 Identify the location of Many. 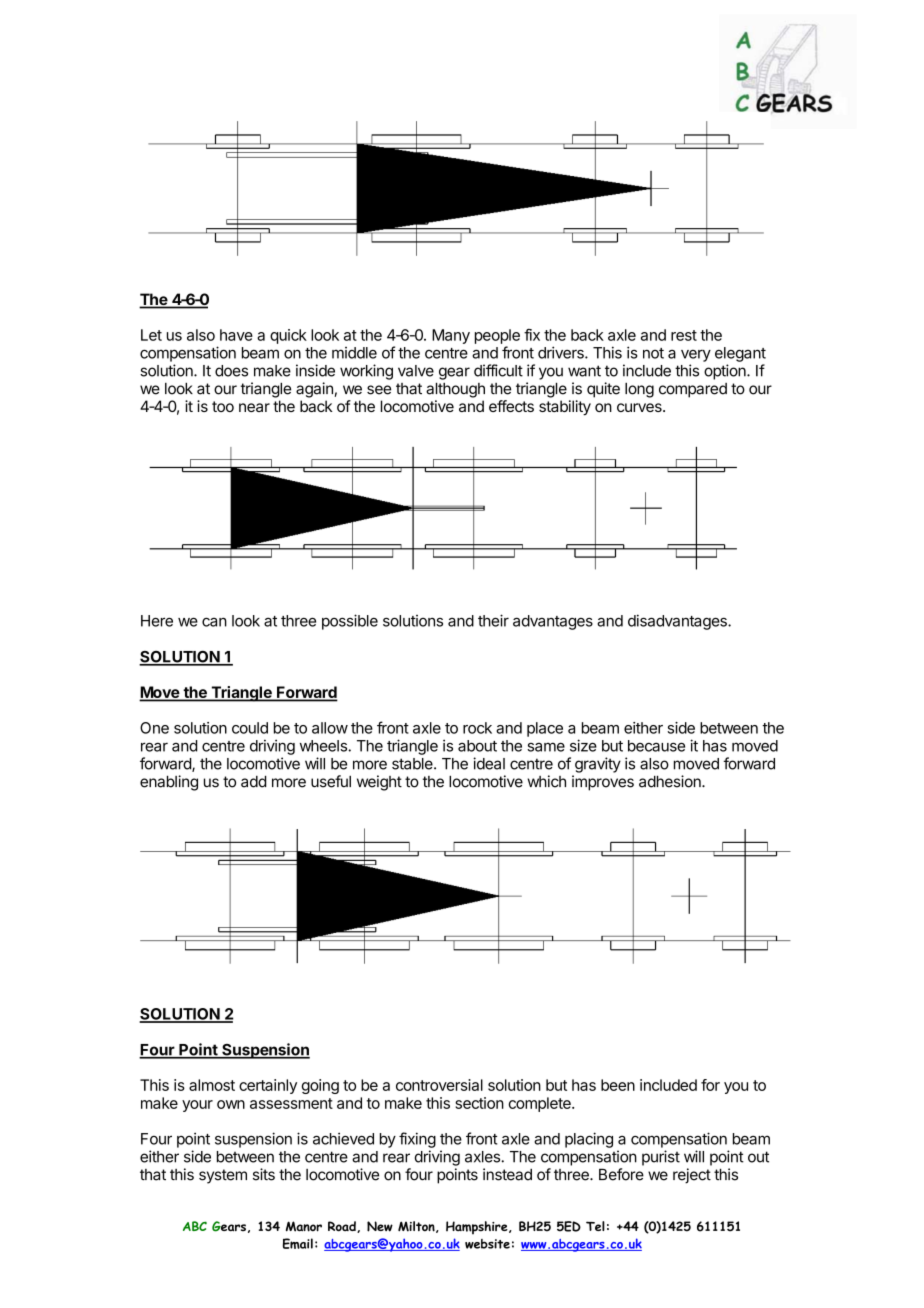
(451, 336).
